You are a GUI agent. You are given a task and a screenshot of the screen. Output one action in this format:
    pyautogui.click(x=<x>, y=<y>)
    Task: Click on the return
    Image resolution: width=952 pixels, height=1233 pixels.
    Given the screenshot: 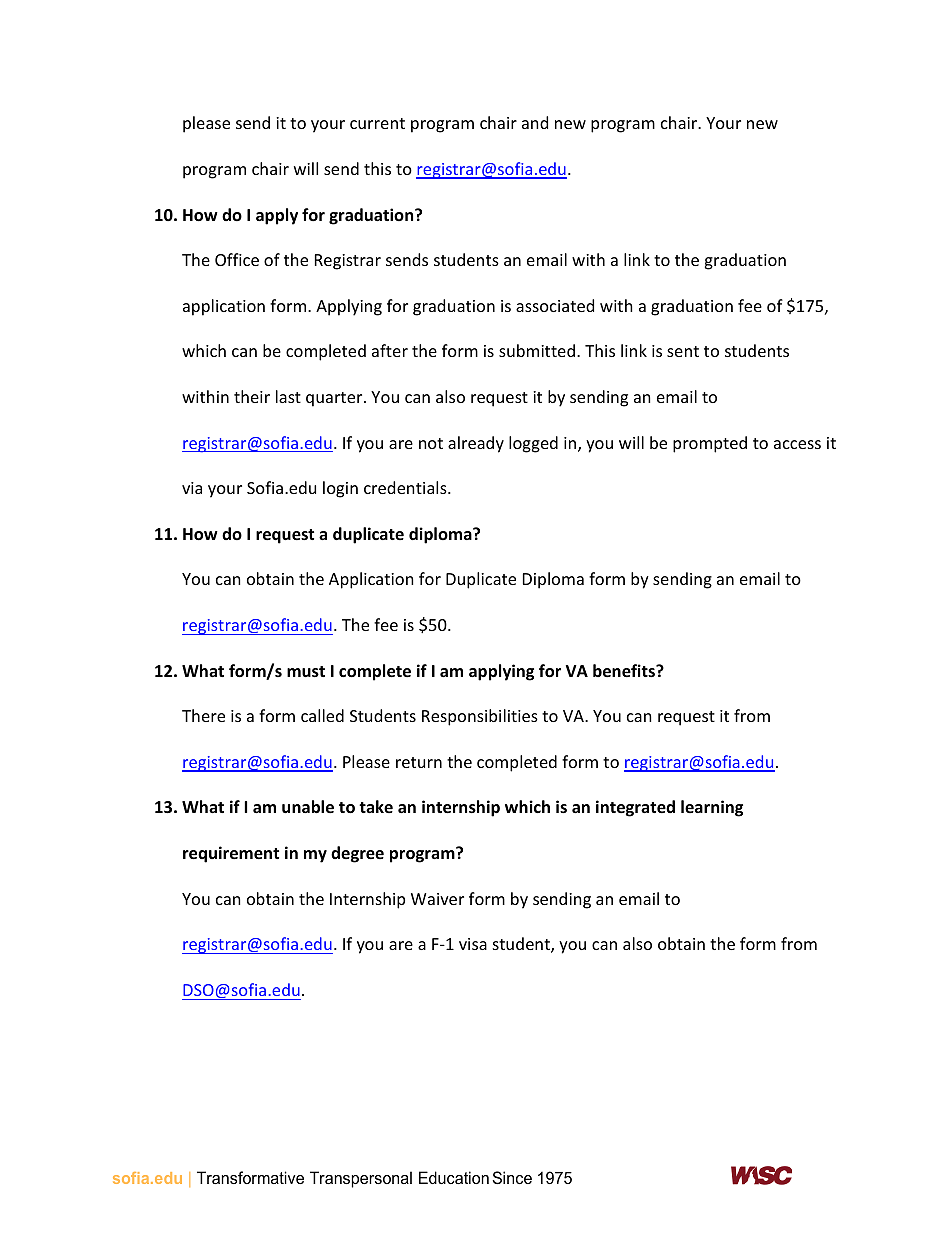 What is the action you would take?
    pyautogui.click(x=419, y=762)
